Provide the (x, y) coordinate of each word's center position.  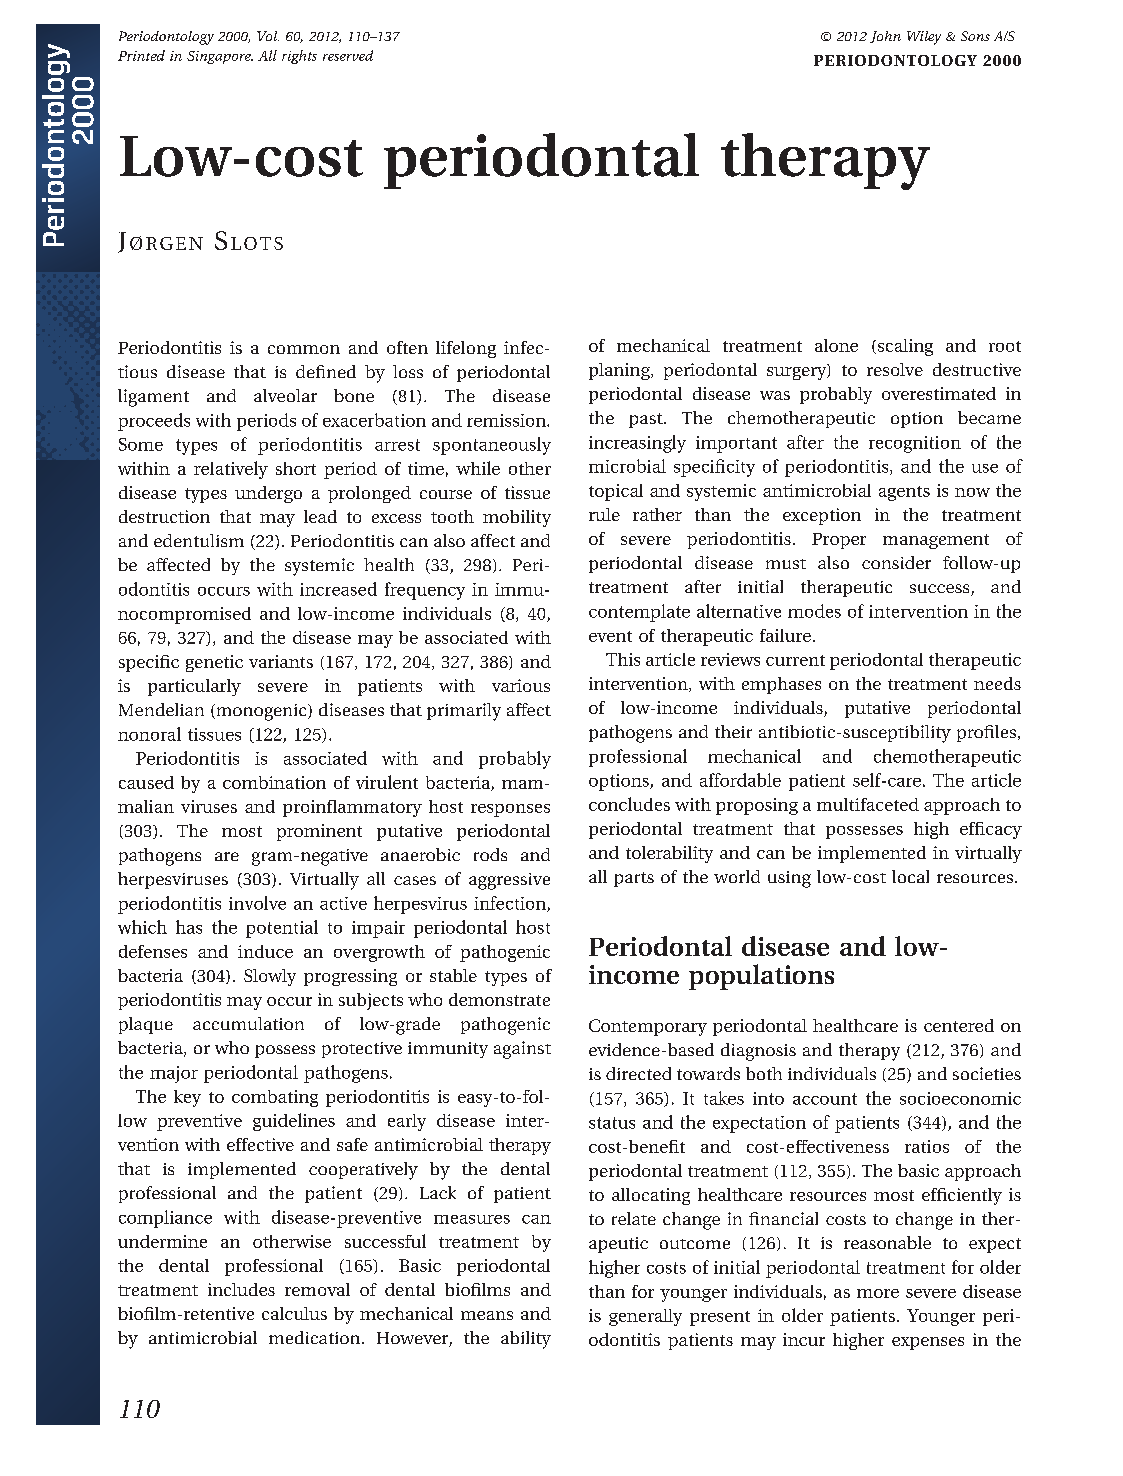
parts (634, 879)
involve (257, 903)
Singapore (220, 57)
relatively (231, 470)
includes (241, 1289)
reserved (348, 55)
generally (645, 1317)
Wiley (924, 38)
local (910, 876)
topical (616, 492)
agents (904, 493)
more (878, 1293)
